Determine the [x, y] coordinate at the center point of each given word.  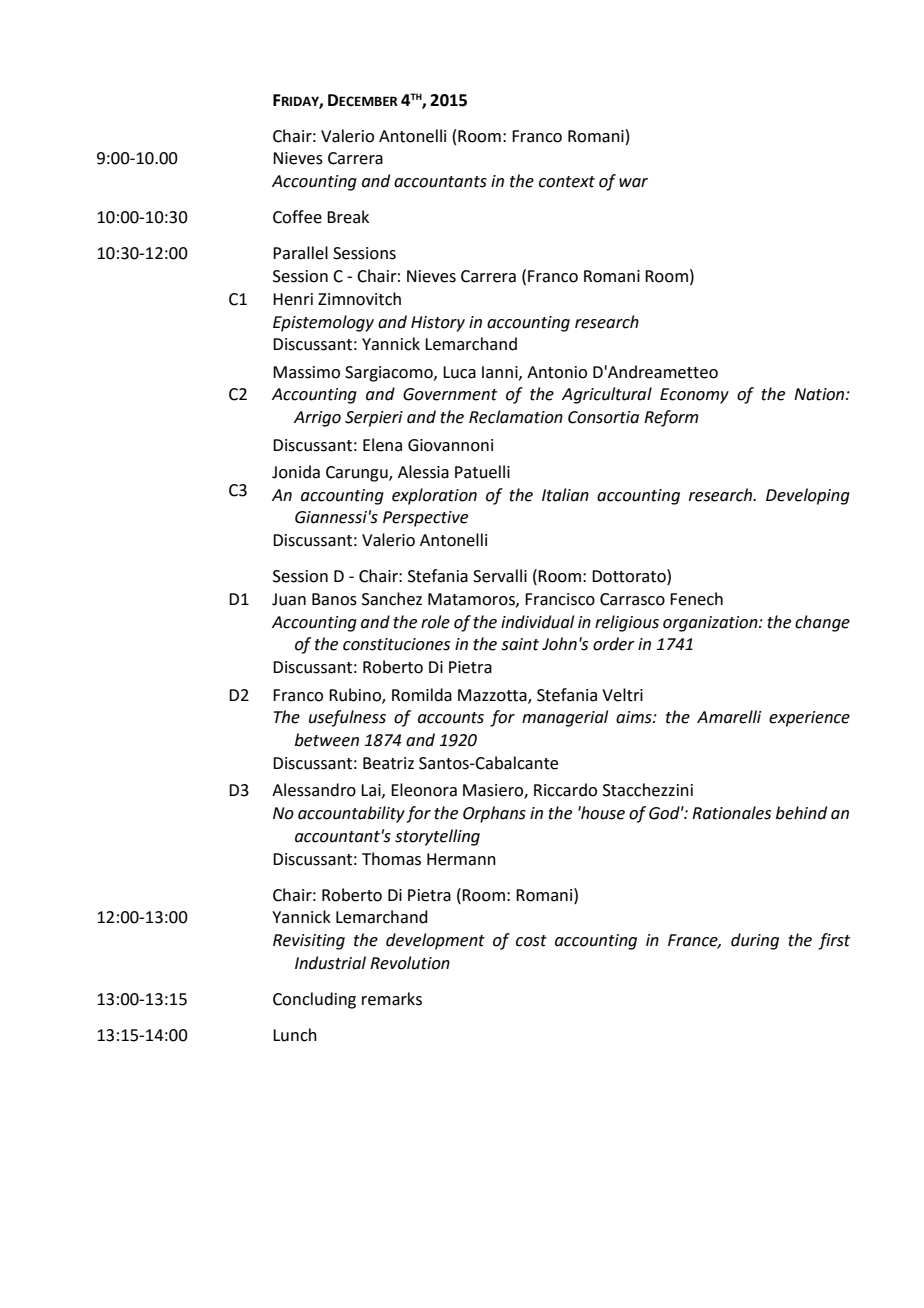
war [633, 183]
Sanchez [392, 599]
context [567, 182]
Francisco [560, 599]
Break [348, 217]
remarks [392, 999]
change [822, 623]
